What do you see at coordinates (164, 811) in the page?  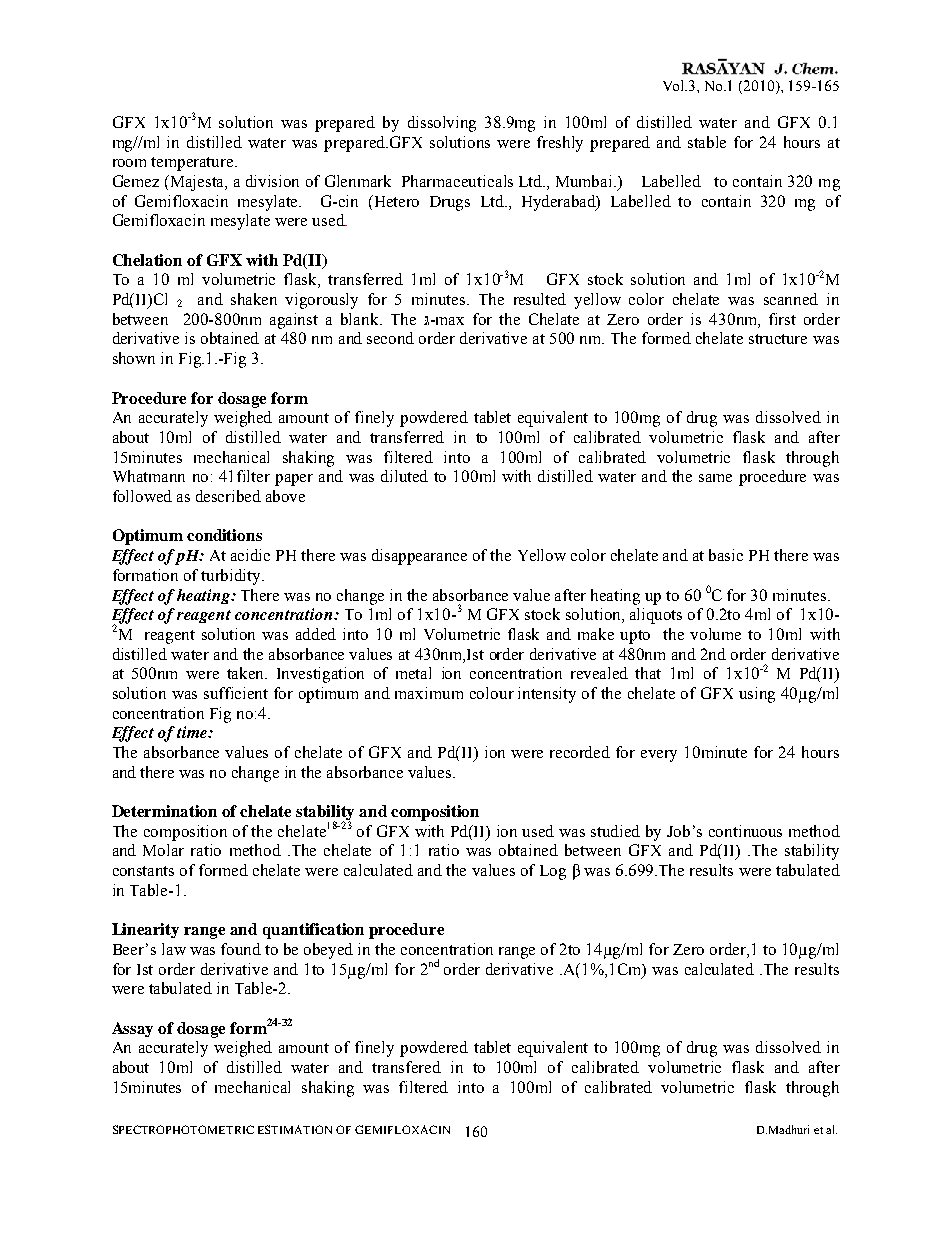 I see `Determination` at bounding box center [164, 811].
